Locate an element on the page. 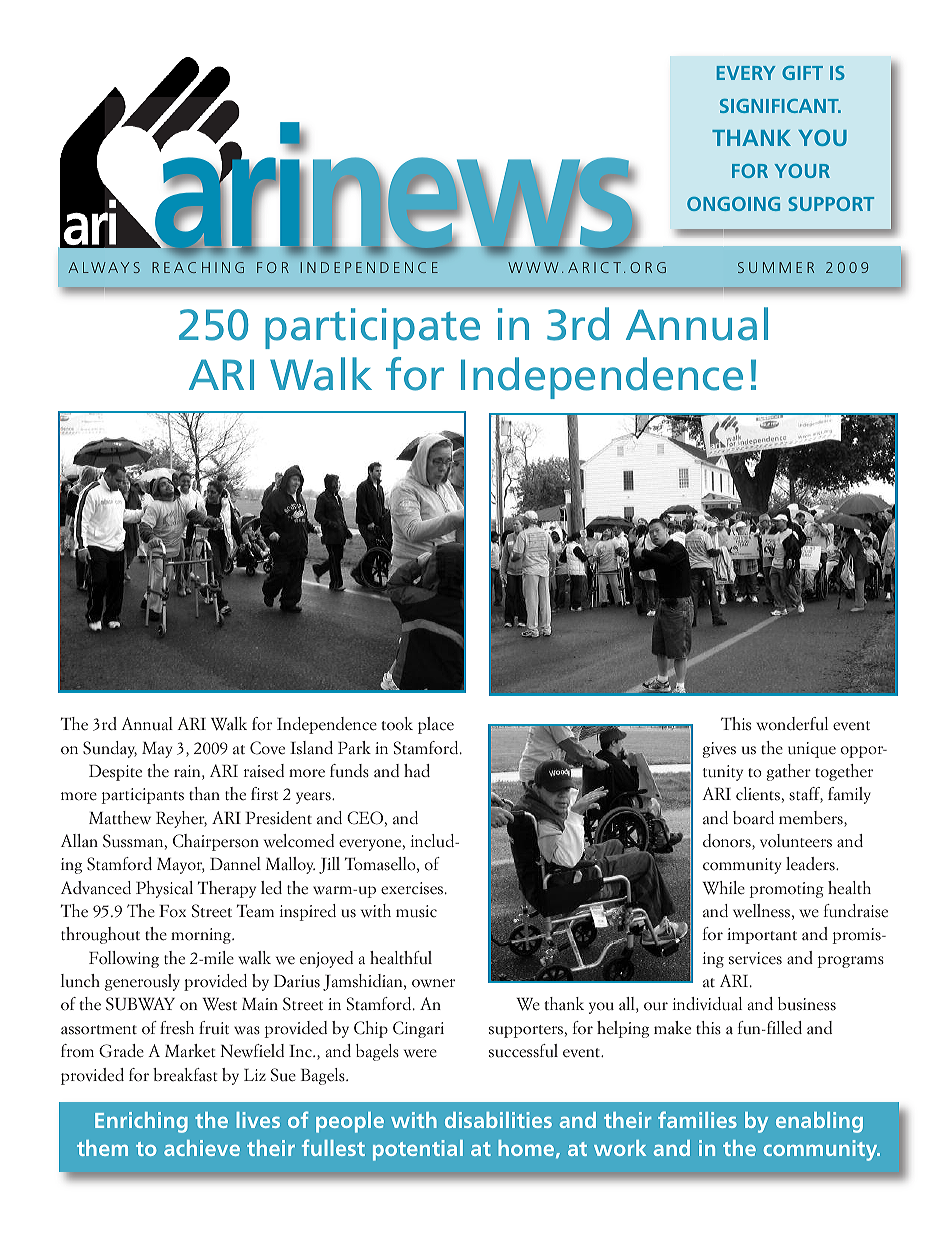 The width and height of the document is (952, 1233). ONGOING is located at coordinates (733, 204).
